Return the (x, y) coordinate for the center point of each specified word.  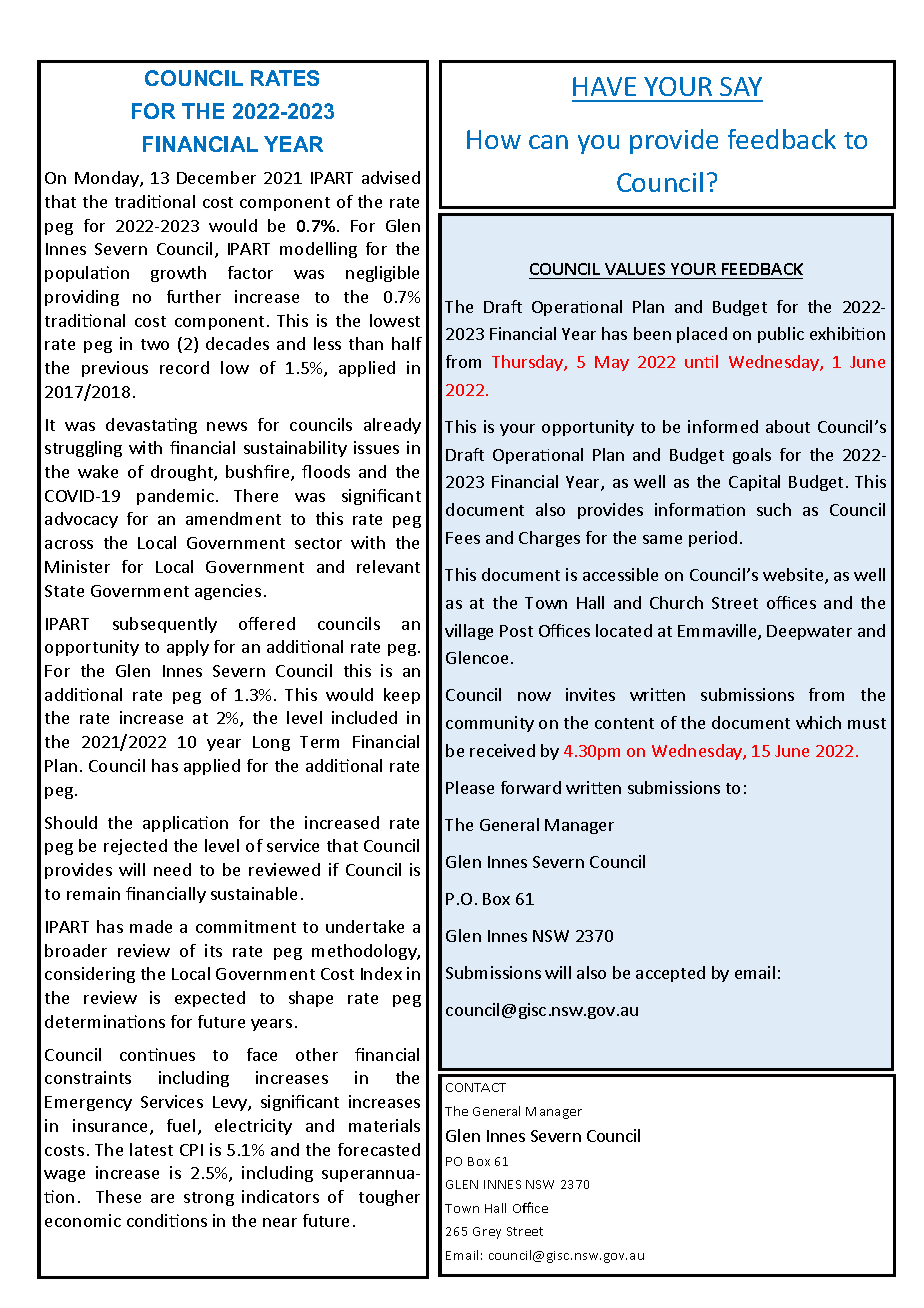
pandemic (175, 497)
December (216, 177)
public (781, 335)
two (155, 344)
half (407, 343)
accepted (670, 974)
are (162, 1198)
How (494, 139)
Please (470, 787)
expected (210, 999)
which (818, 722)
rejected (135, 847)
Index (381, 973)
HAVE (604, 86)
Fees (463, 538)
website (794, 576)
